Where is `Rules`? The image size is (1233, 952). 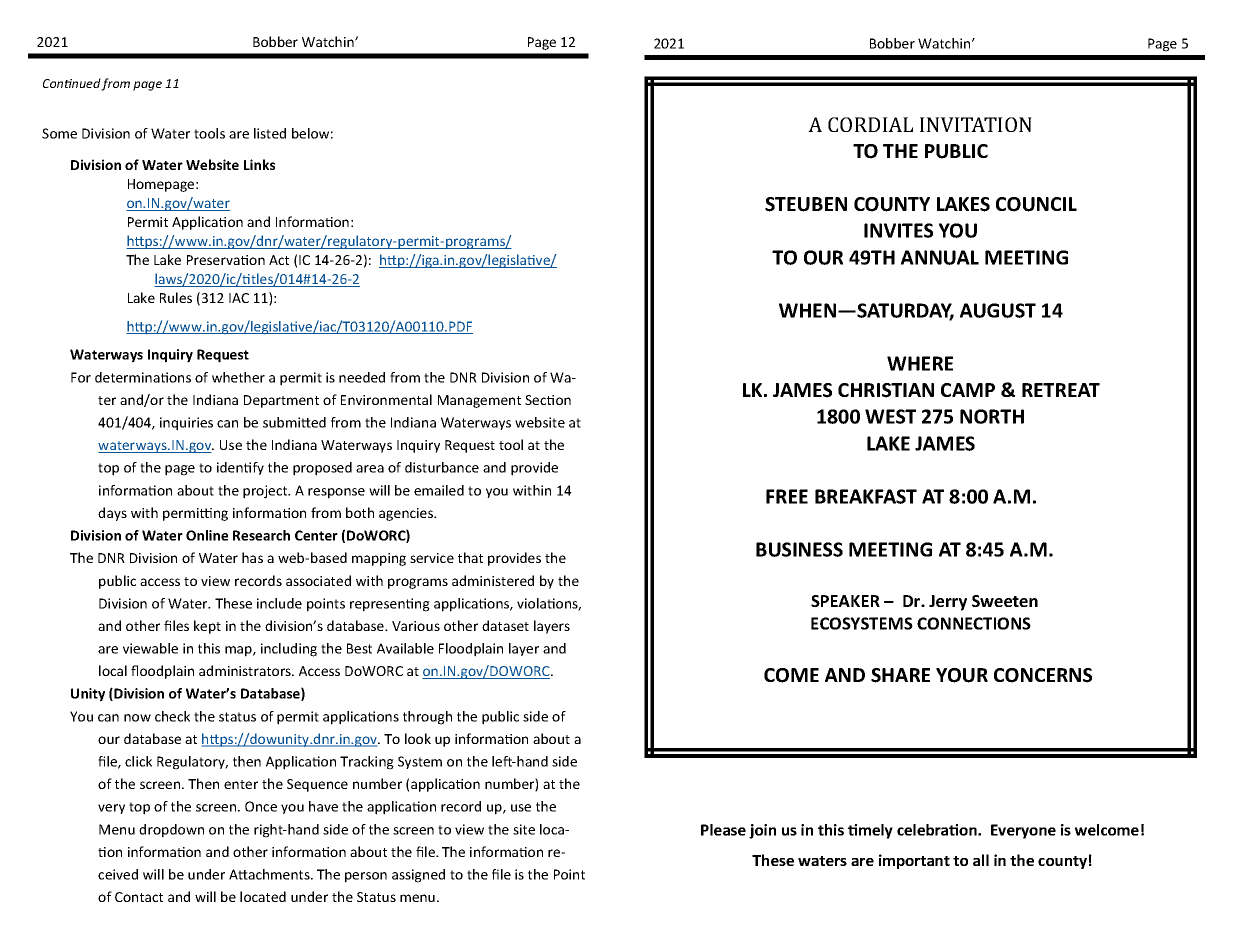 Rules is located at coordinates (176, 297).
